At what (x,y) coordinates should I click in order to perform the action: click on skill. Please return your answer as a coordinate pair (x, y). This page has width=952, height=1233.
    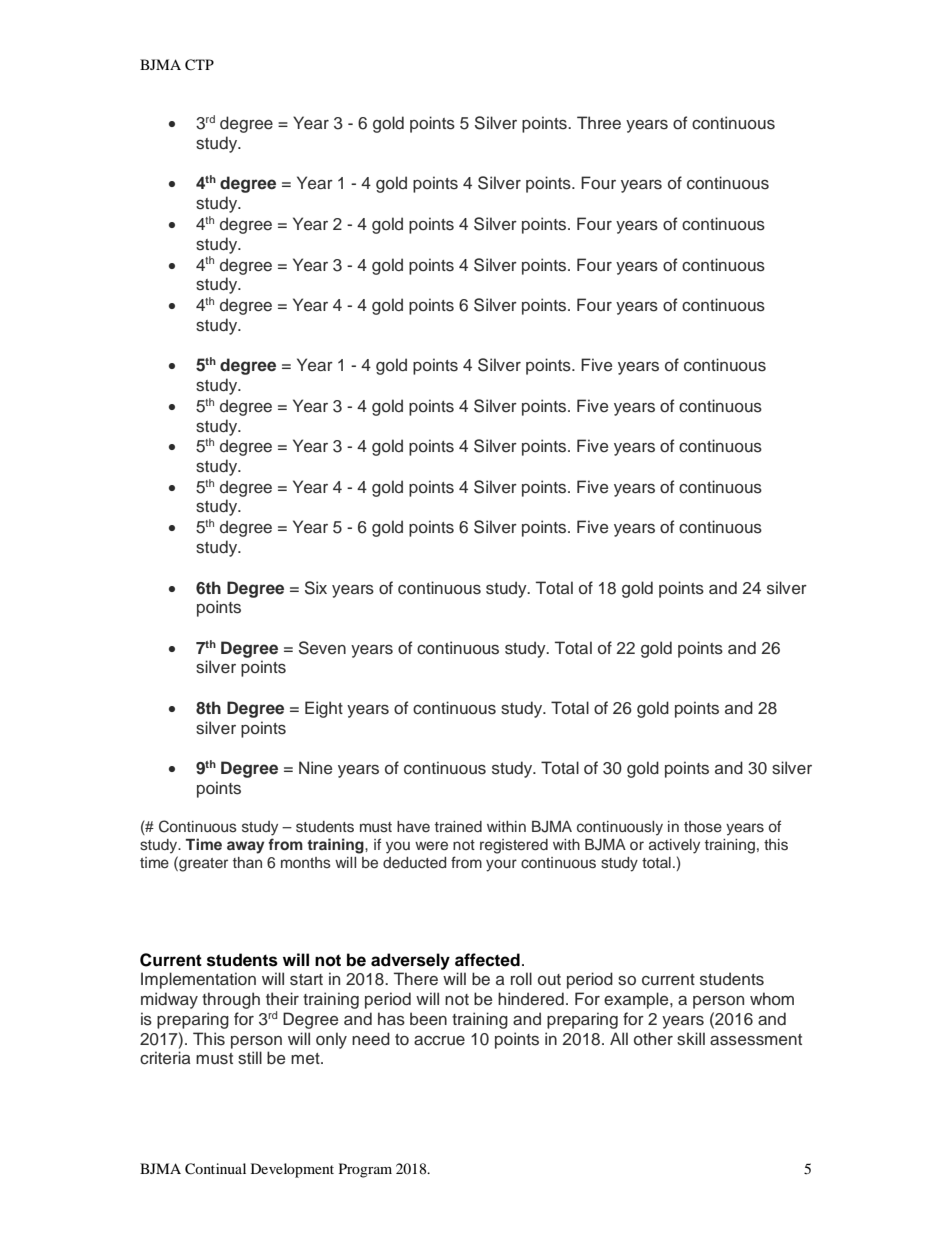
    Looking at the image, I should click on (691, 1039).
